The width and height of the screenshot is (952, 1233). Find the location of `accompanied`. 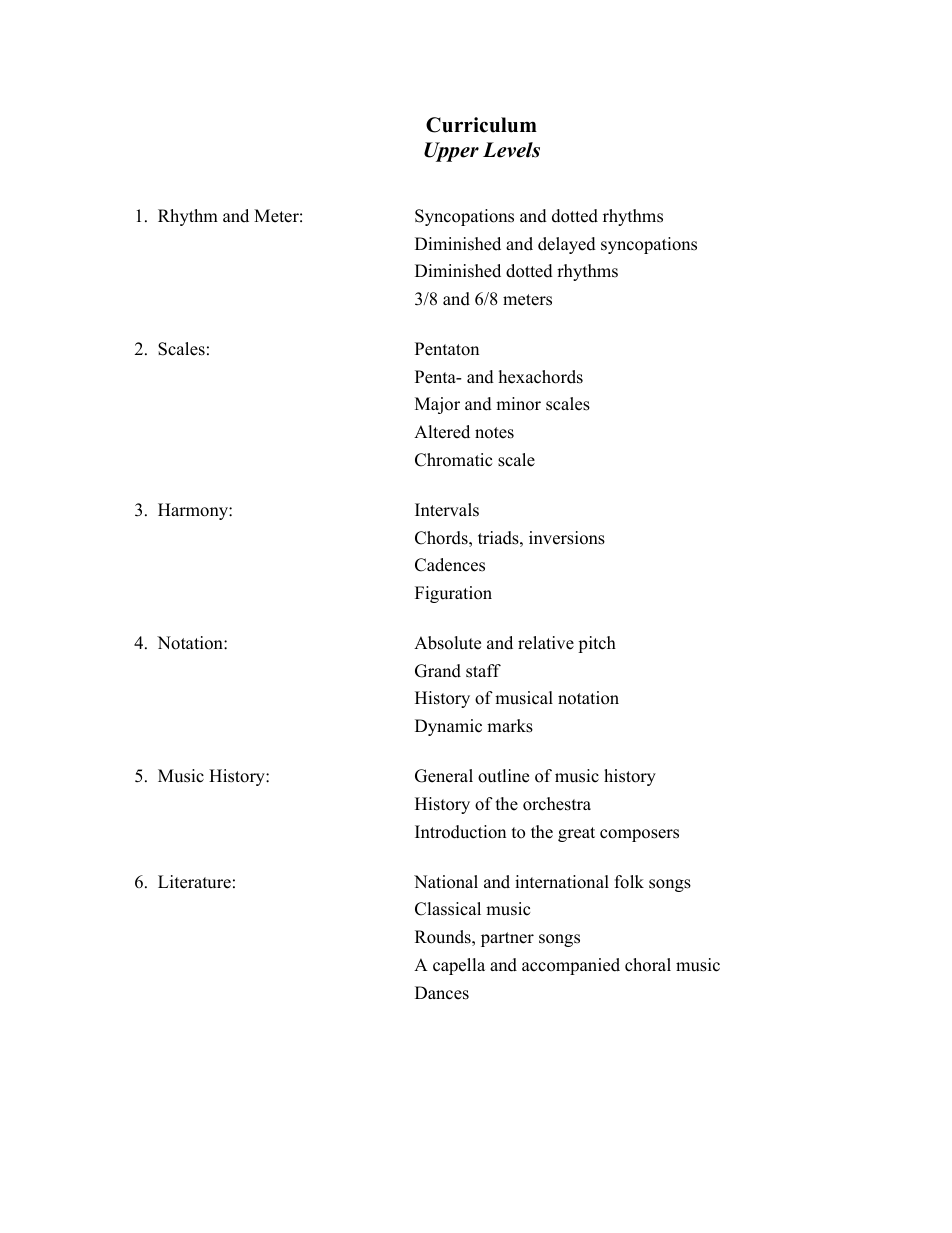

accompanied is located at coordinates (571, 966).
